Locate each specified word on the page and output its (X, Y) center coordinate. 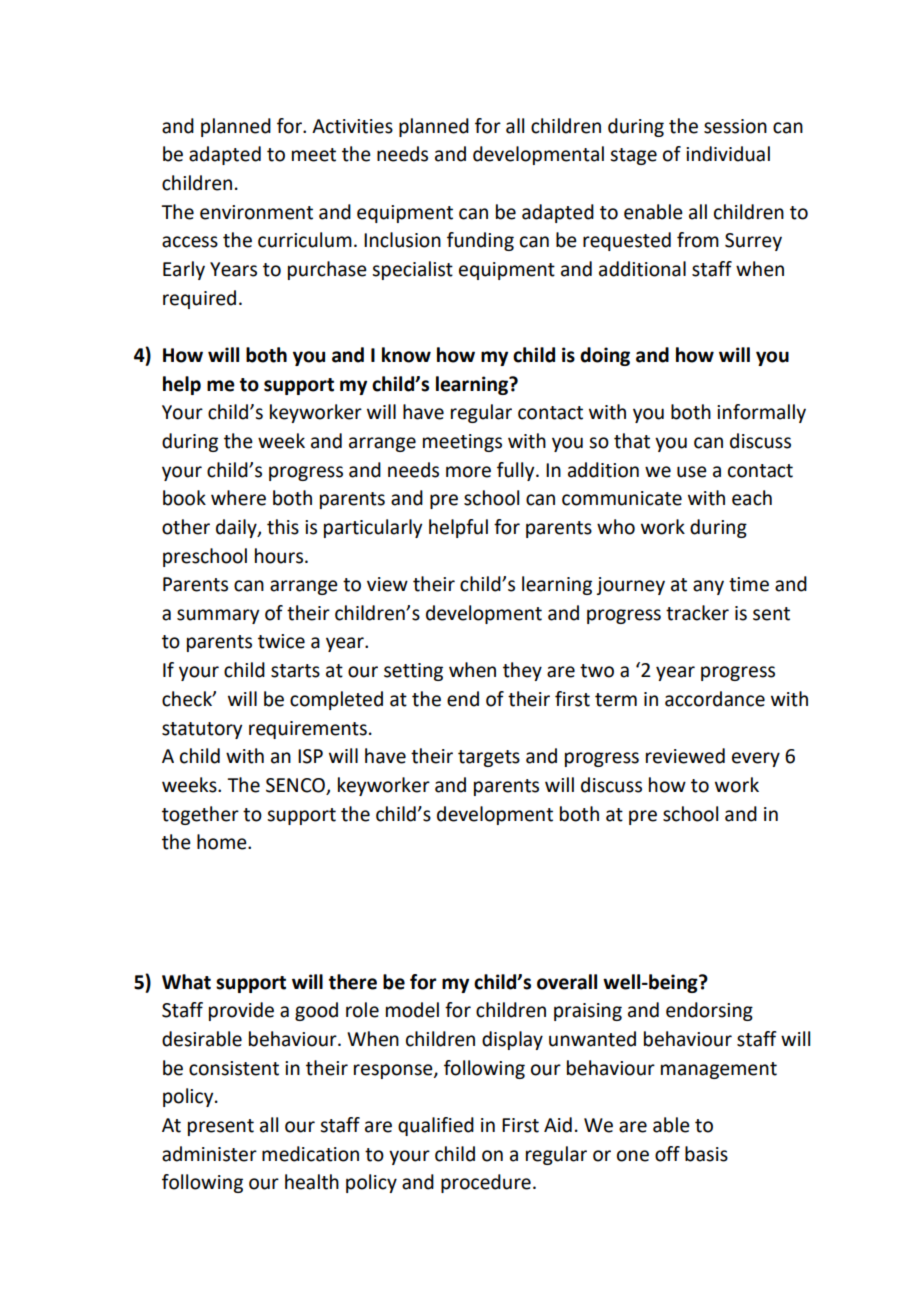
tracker (697, 613)
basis (706, 1154)
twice (281, 641)
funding (480, 241)
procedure (486, 1183)
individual (728, 154)
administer (209, 1154)
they (522, 671)
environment (256, 212)
